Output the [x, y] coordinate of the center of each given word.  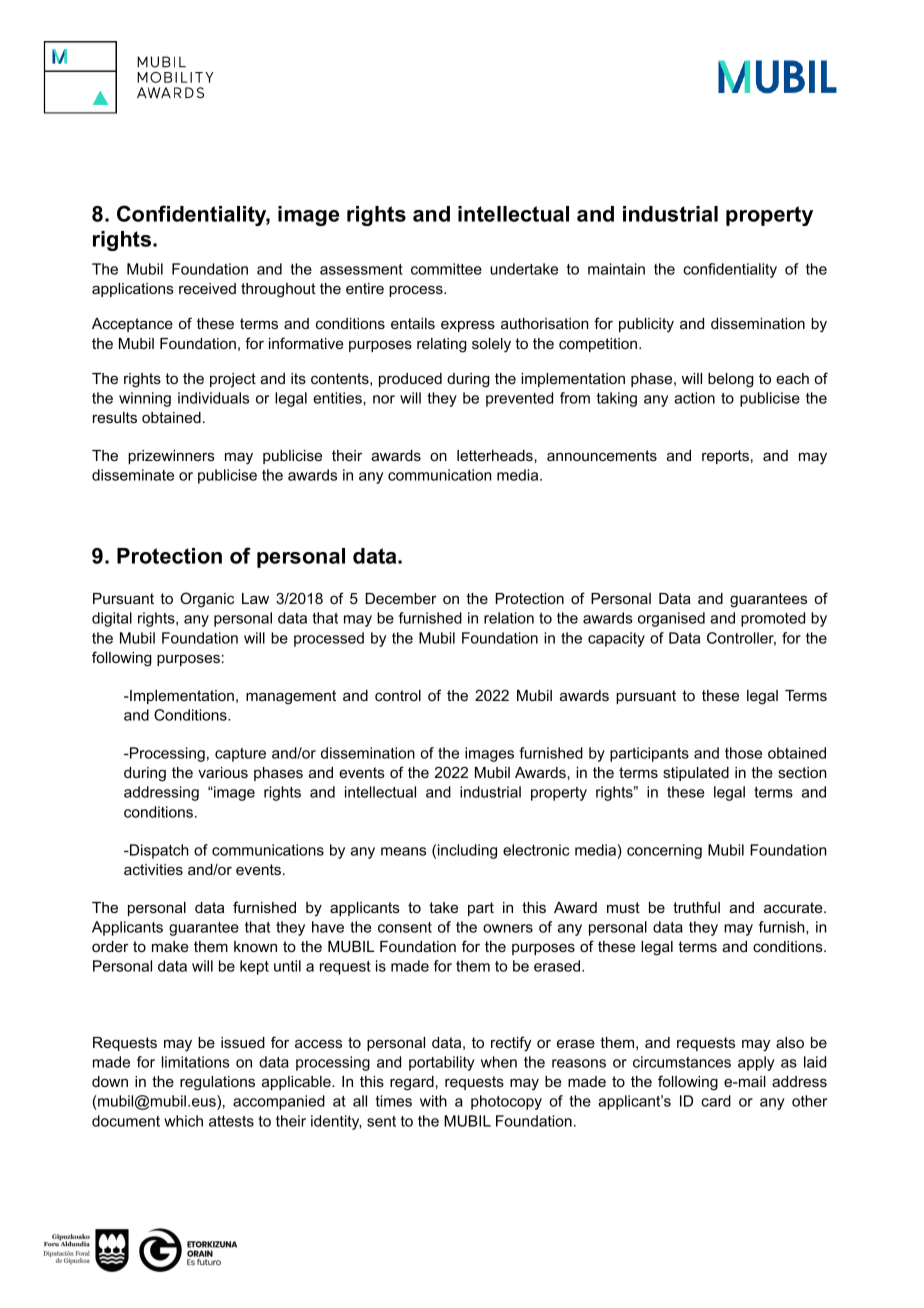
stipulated [696, 774]
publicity [646, 325]
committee [446, 269]
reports [725, 457]
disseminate [133, 475]
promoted [773, 619]
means [403, 851]
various [223, 772]
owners [508, 928]
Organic [207, 600]
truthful [696, 907]
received [207, 288]
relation [509, 618]
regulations [217, 1083]
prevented [519, 399]
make [170, 946]
